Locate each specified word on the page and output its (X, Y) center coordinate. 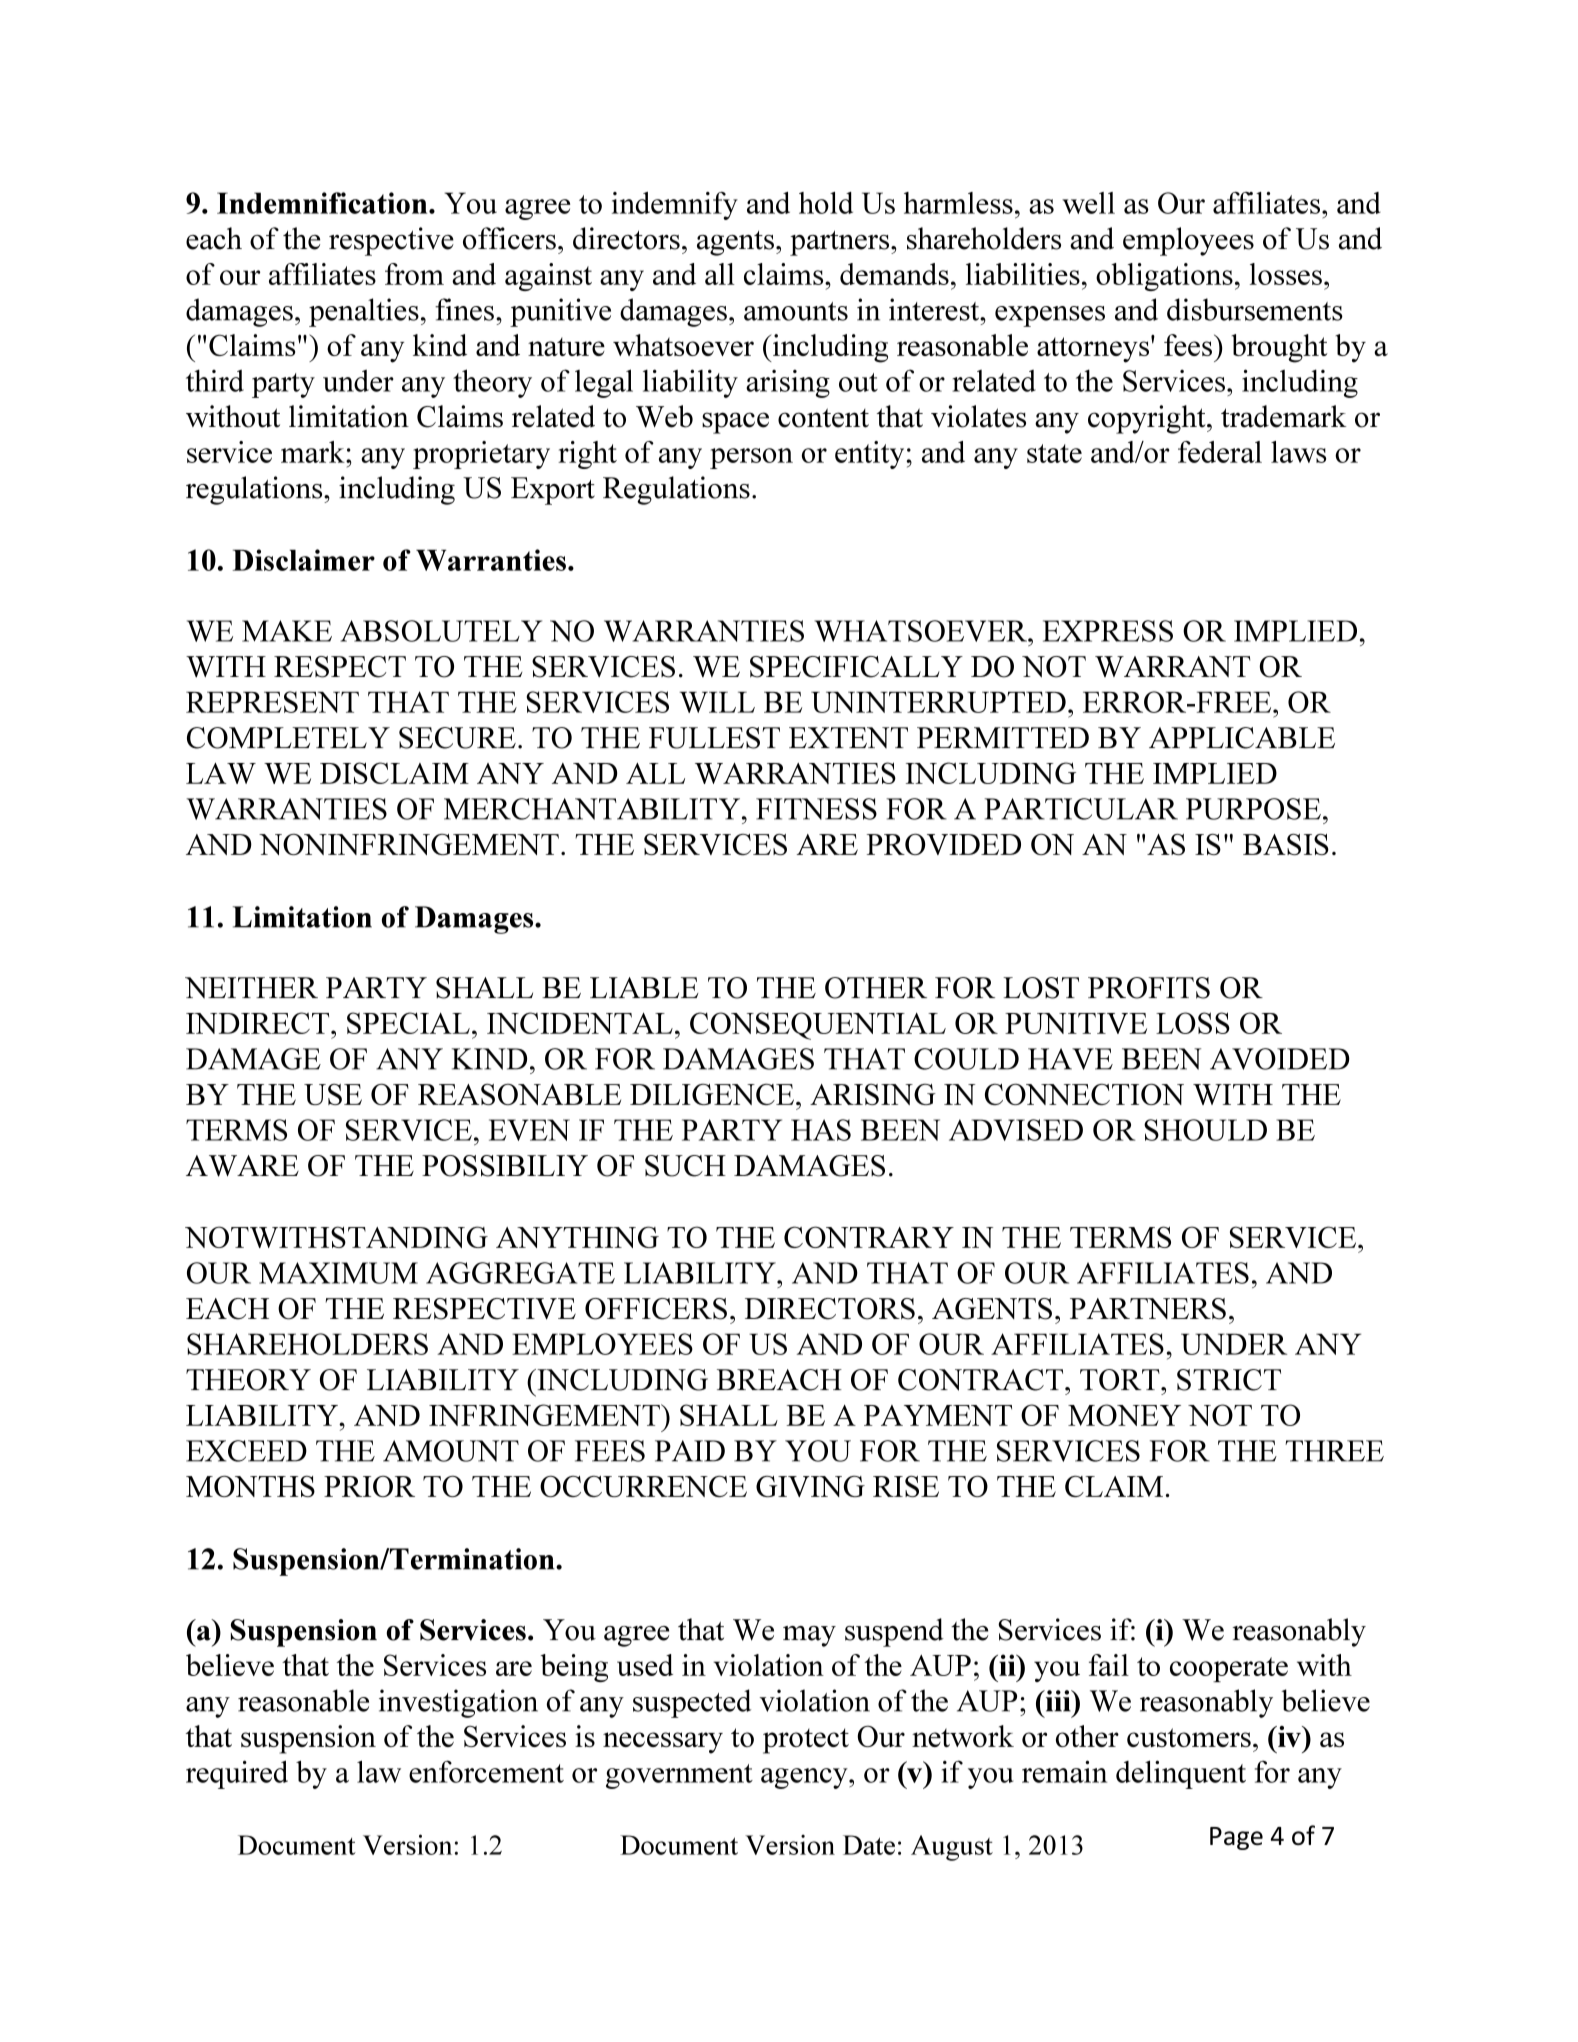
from (414, 274)
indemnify (675, 206)
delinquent (1181, 1774)
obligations (1164, 277)
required (237, 1774)
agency (805, 1778)
